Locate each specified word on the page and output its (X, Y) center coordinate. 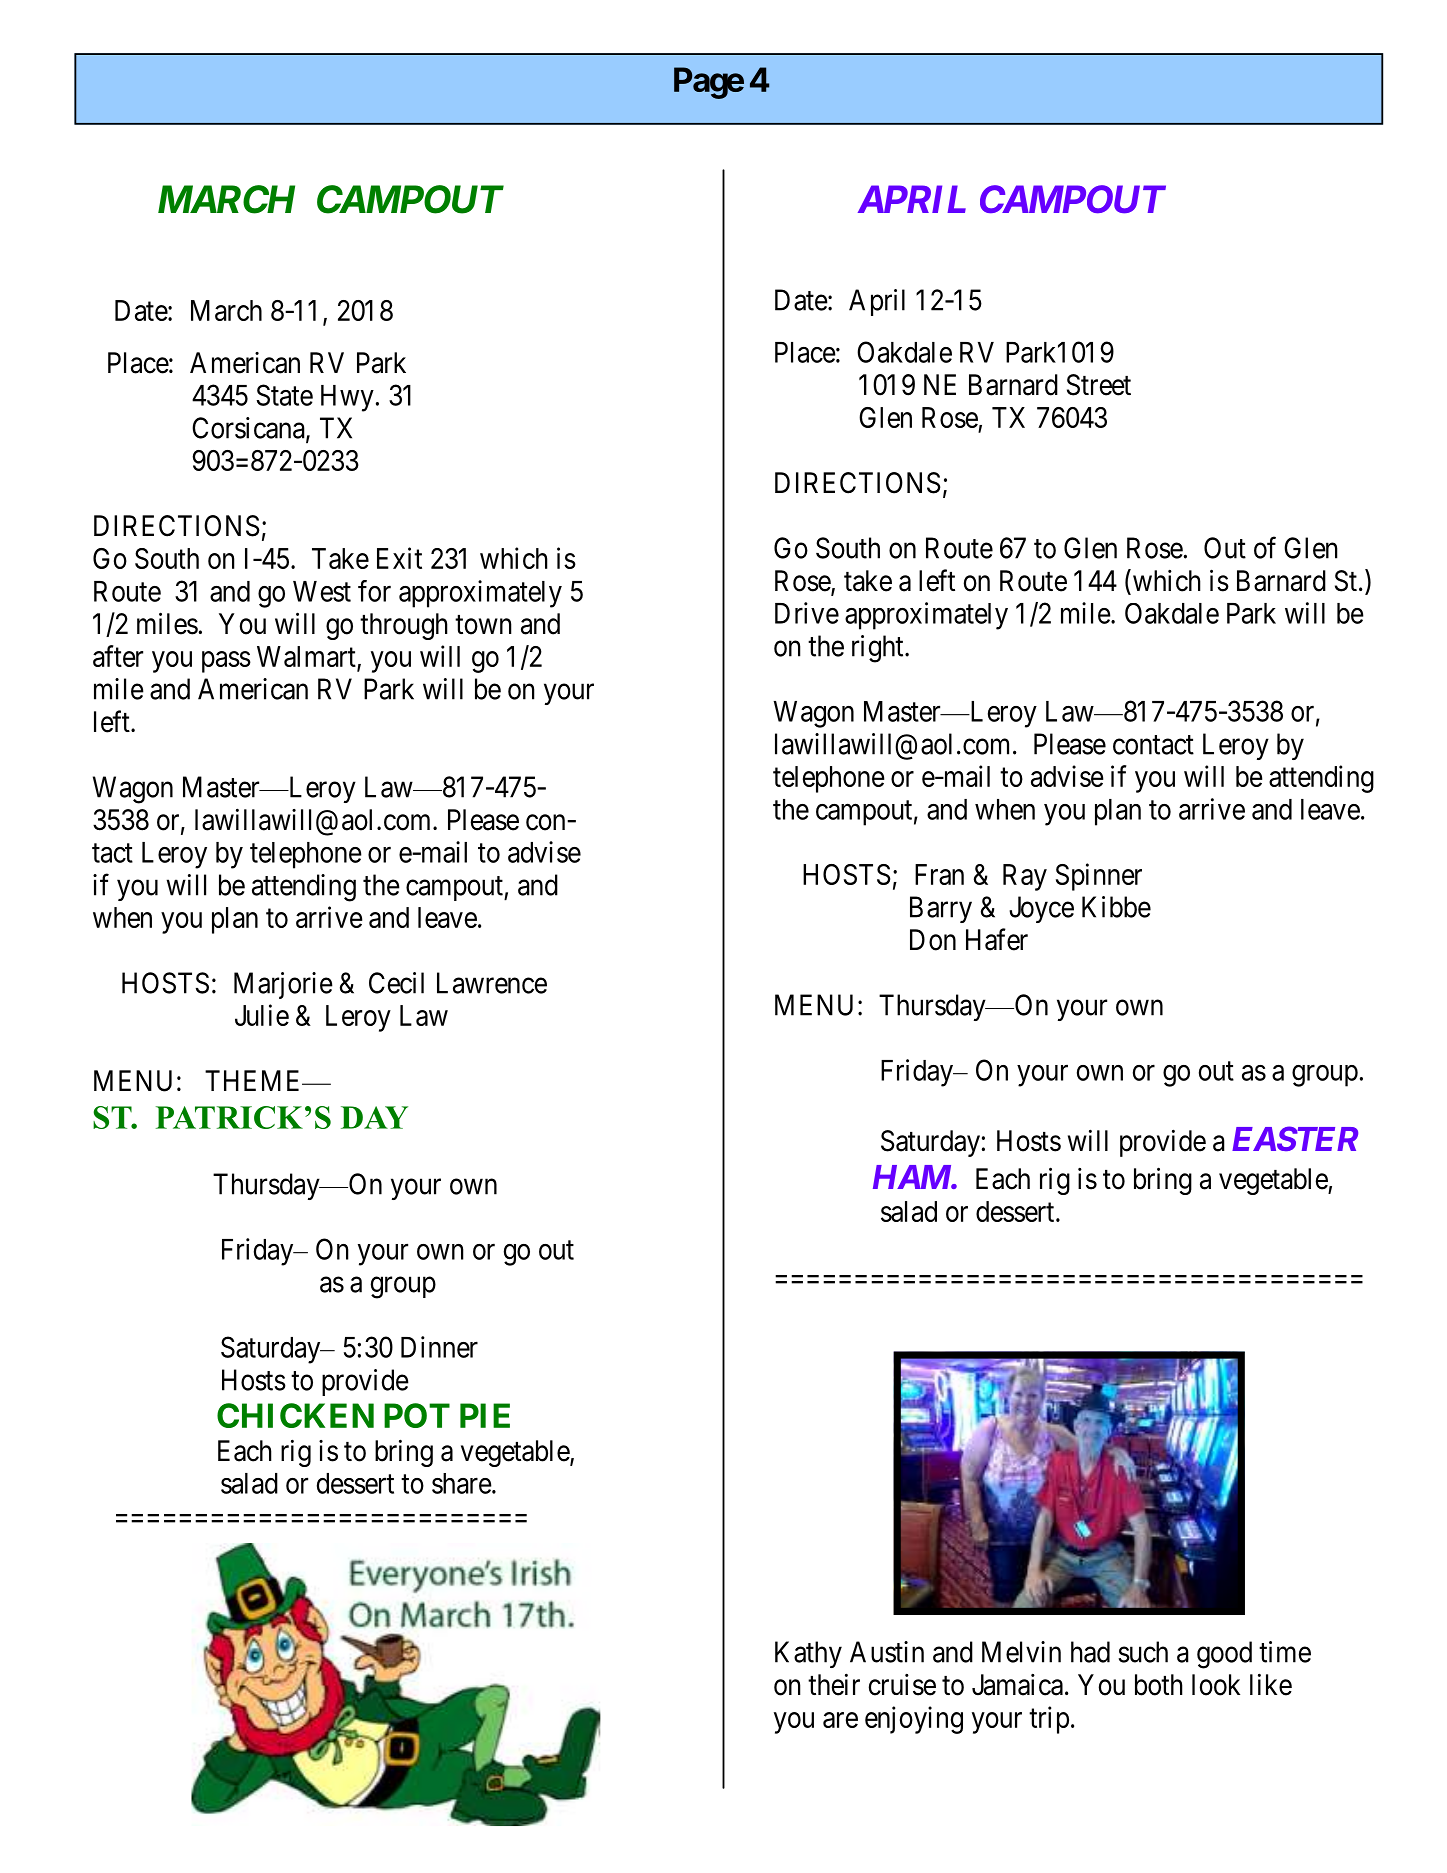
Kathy (808, 1654)
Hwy (347, 398)
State (284, 395)
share (462, 1483)
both (1159, 1685)
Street (1099, 385)
